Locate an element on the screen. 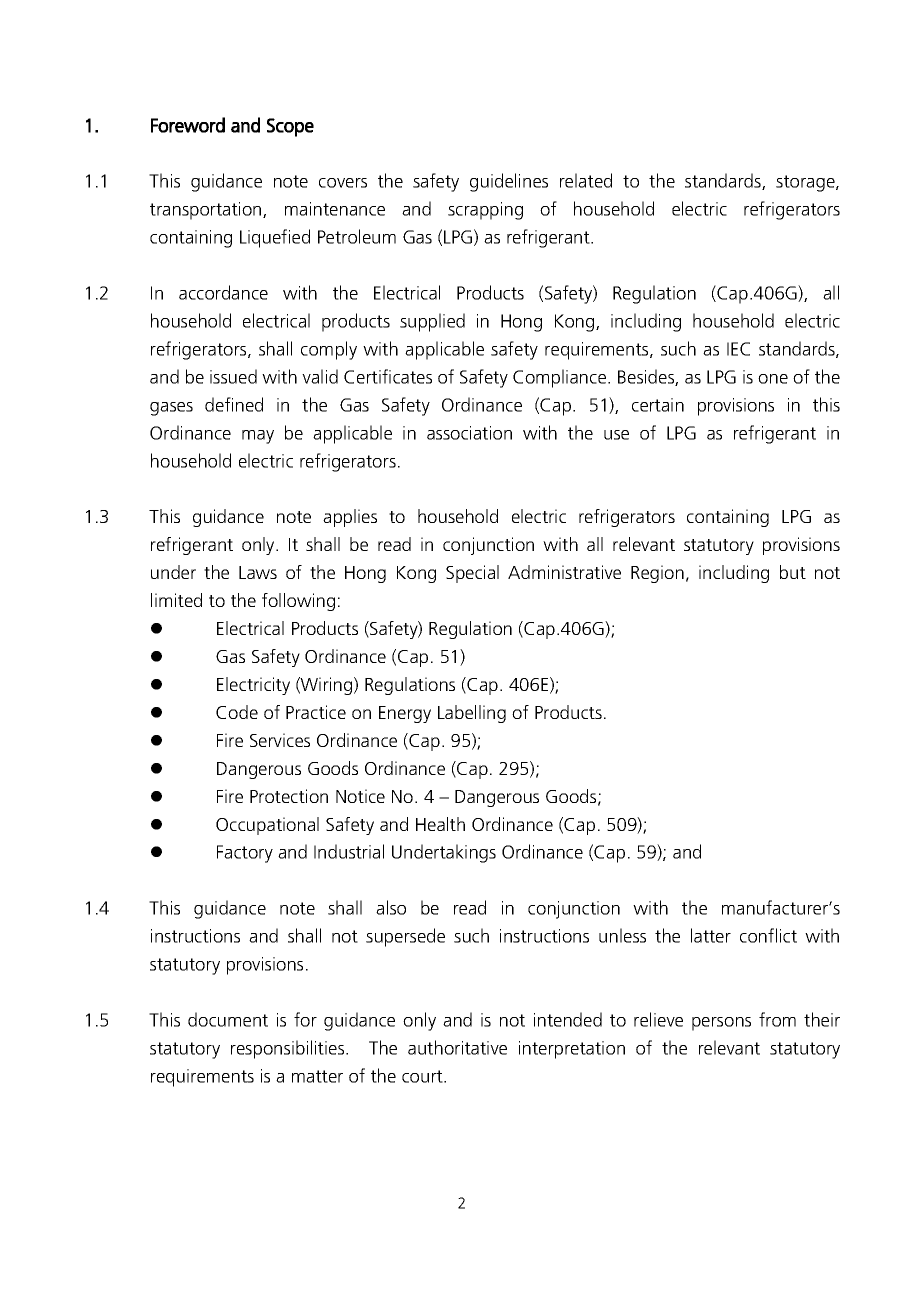 This screenshot has height=1308, width=924. authoritative is located at coordinates (457, 1047).
